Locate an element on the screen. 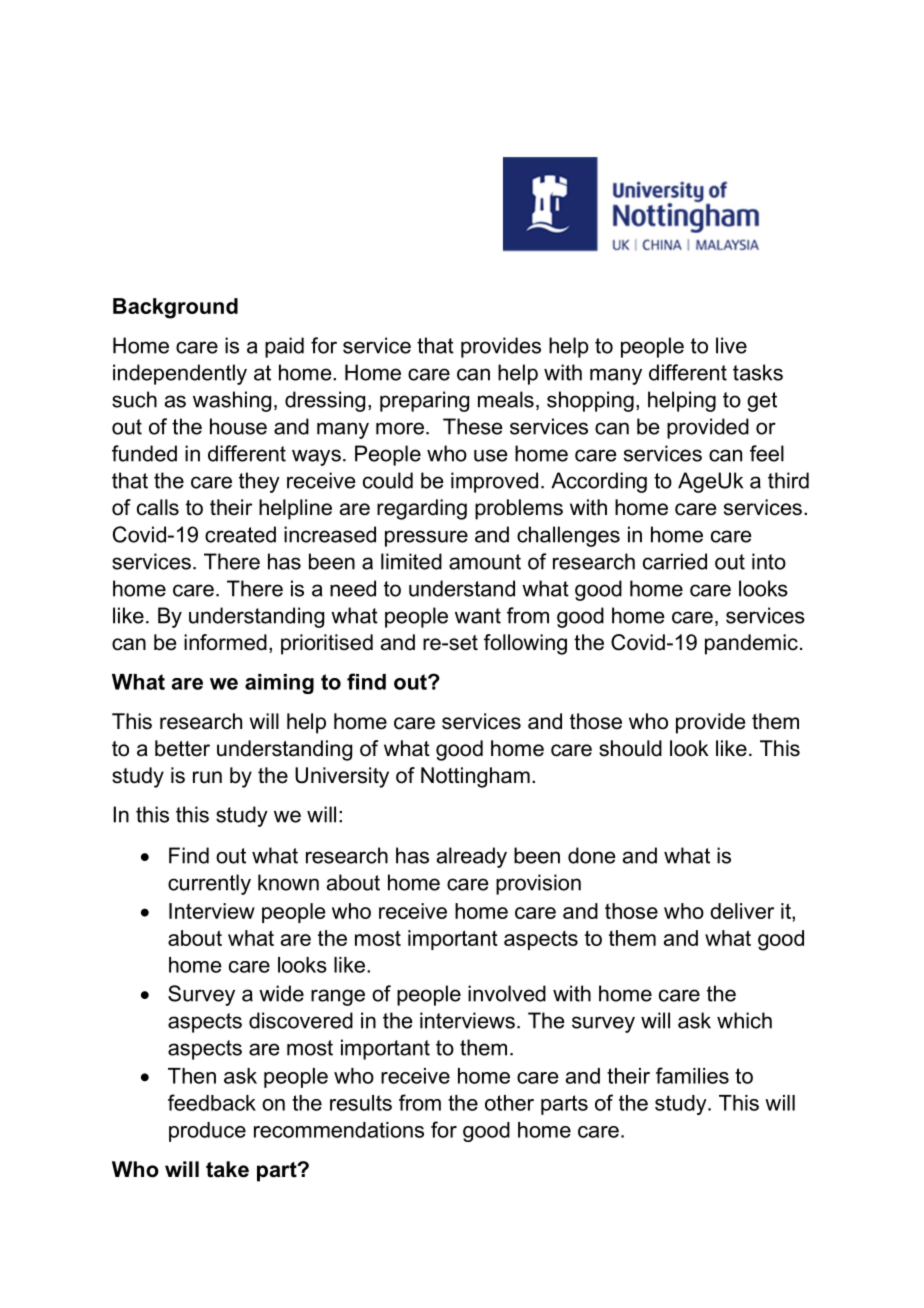  currently is located at coordinates (209, 884).
